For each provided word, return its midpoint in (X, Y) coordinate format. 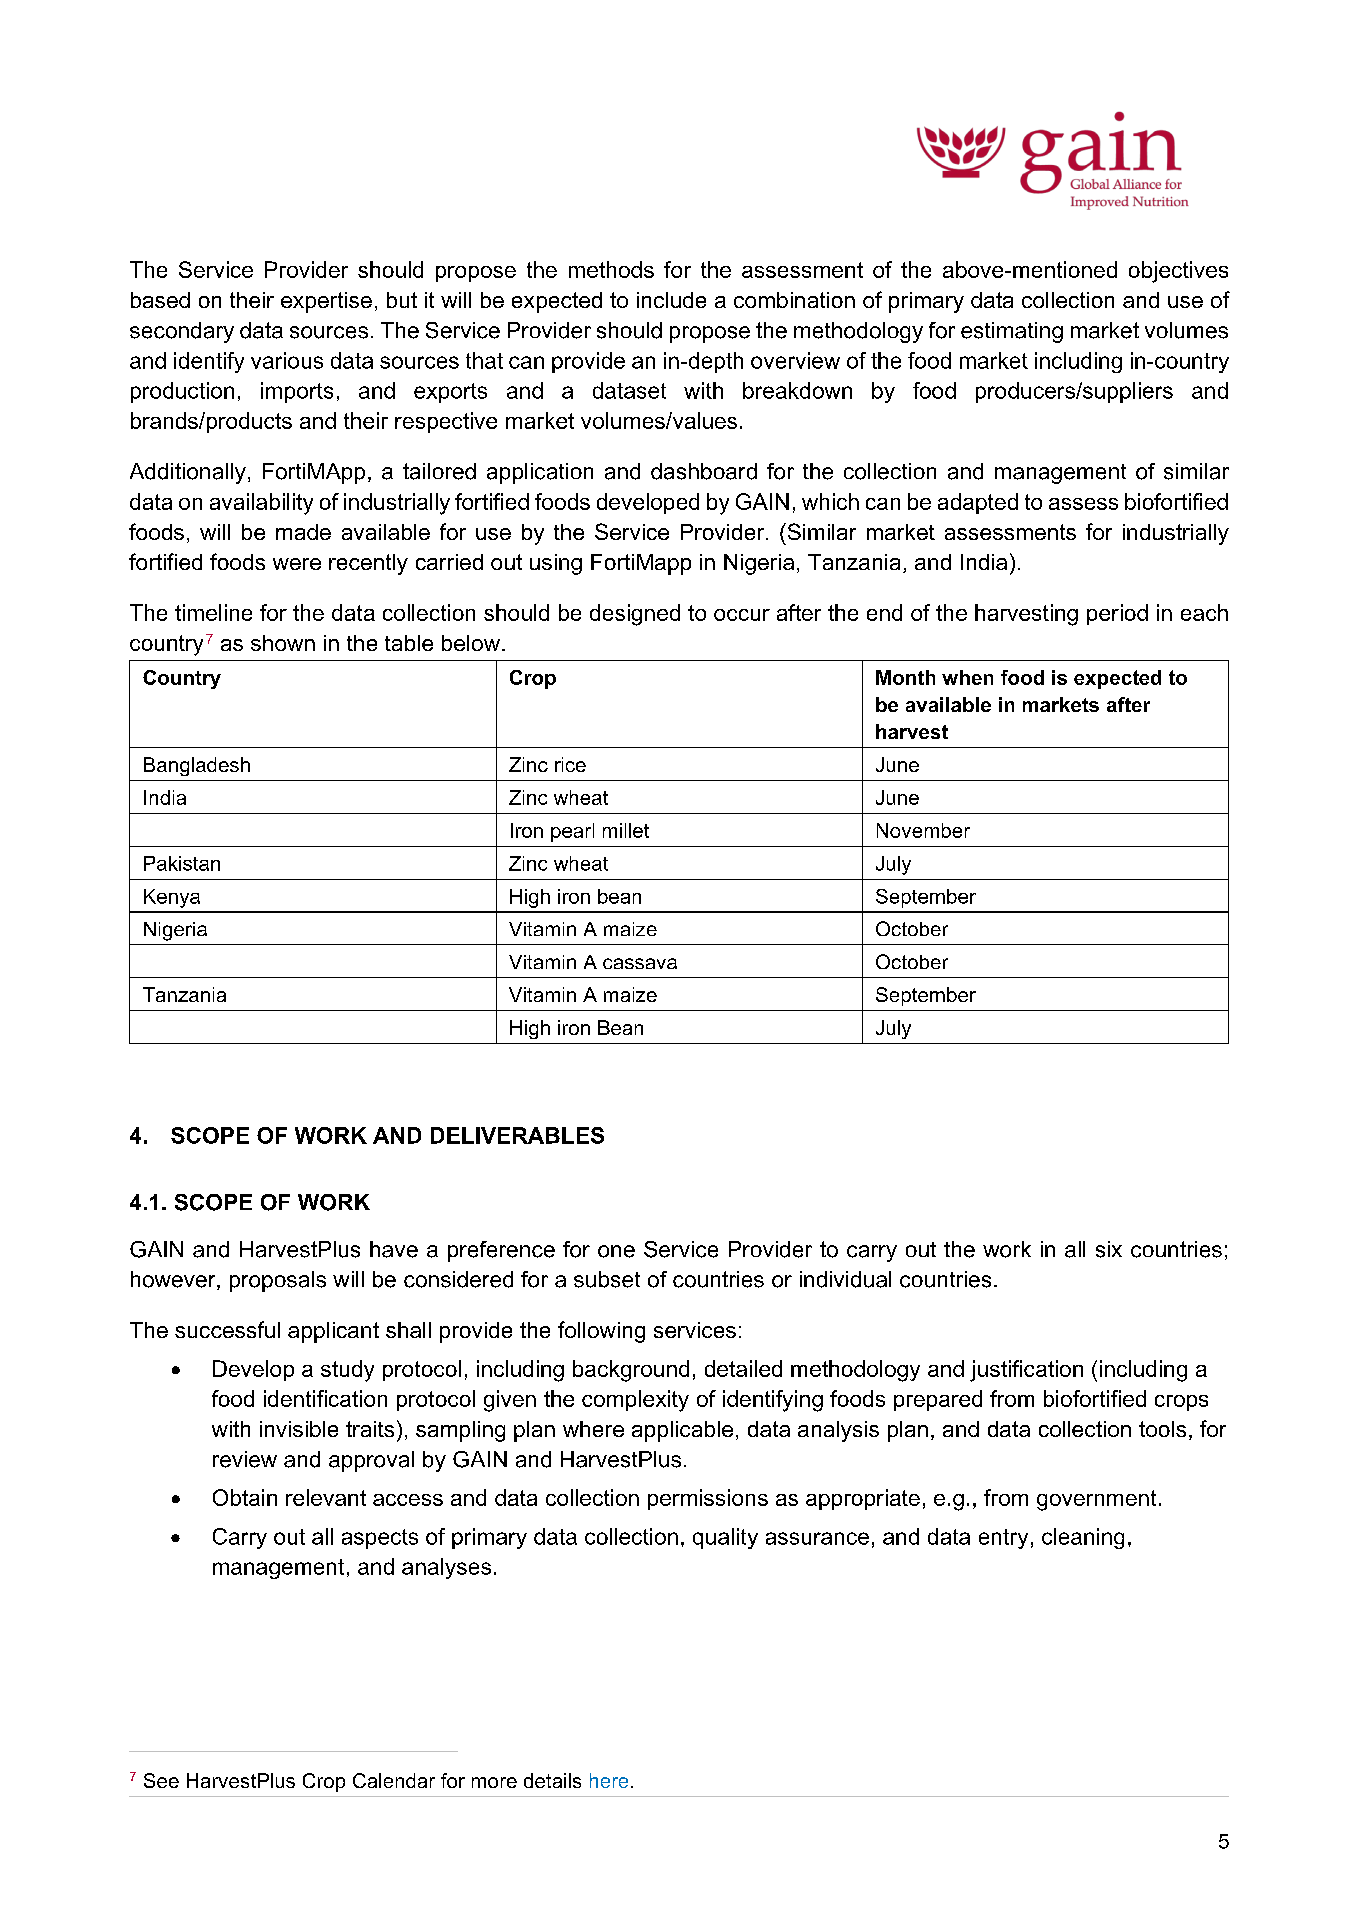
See (161, 1780)
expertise (326, 302)
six (1109, 1249)
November (923, 830)
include (671, 300)
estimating (1012, 332)
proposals (278, 1281)
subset (607, 1279)
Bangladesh (197, 766)
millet (626, 830)
